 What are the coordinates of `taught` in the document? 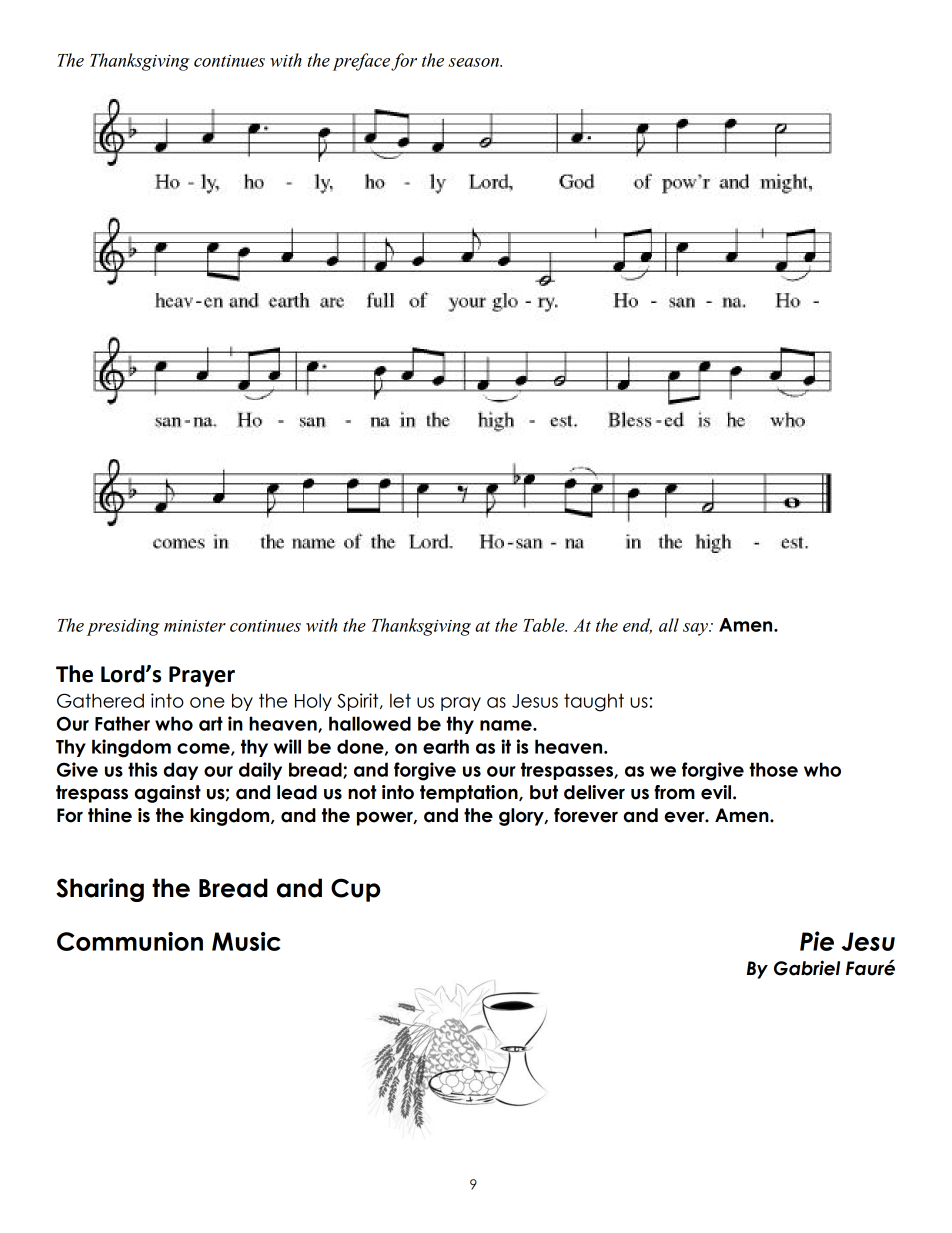 It's located at (594, 702).
